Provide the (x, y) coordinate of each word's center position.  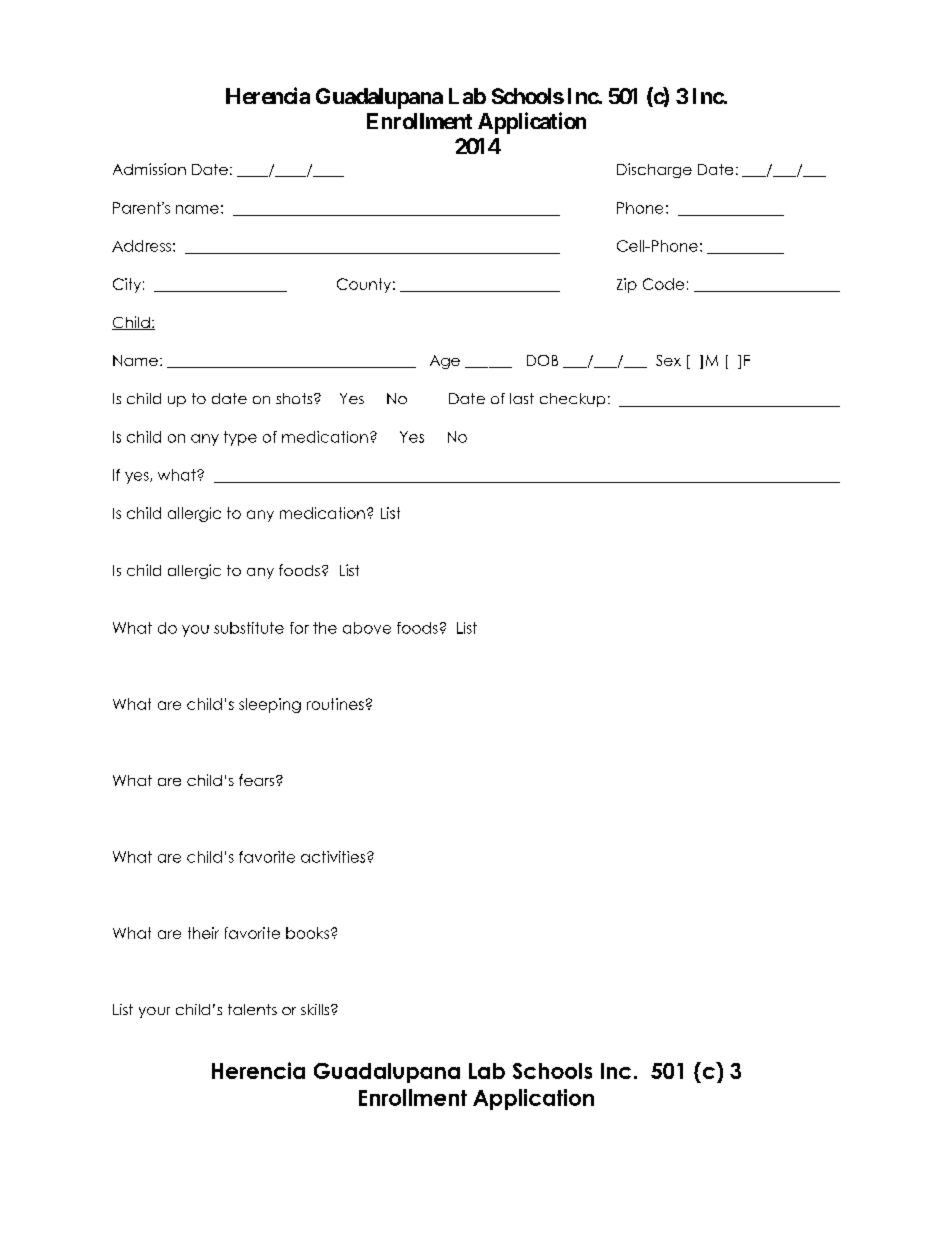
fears (258, 780)
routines (335, 704)
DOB (542, 360)
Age (445, 362)
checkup (572, 400)
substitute (249, 628)
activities (334, 857)
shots (295, 398)
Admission (149, 169)
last (522, 398)
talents (252, 1009)
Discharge (654, 170)
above (367, 628)
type (240, 438)
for (299, 628)
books (307, 933)
